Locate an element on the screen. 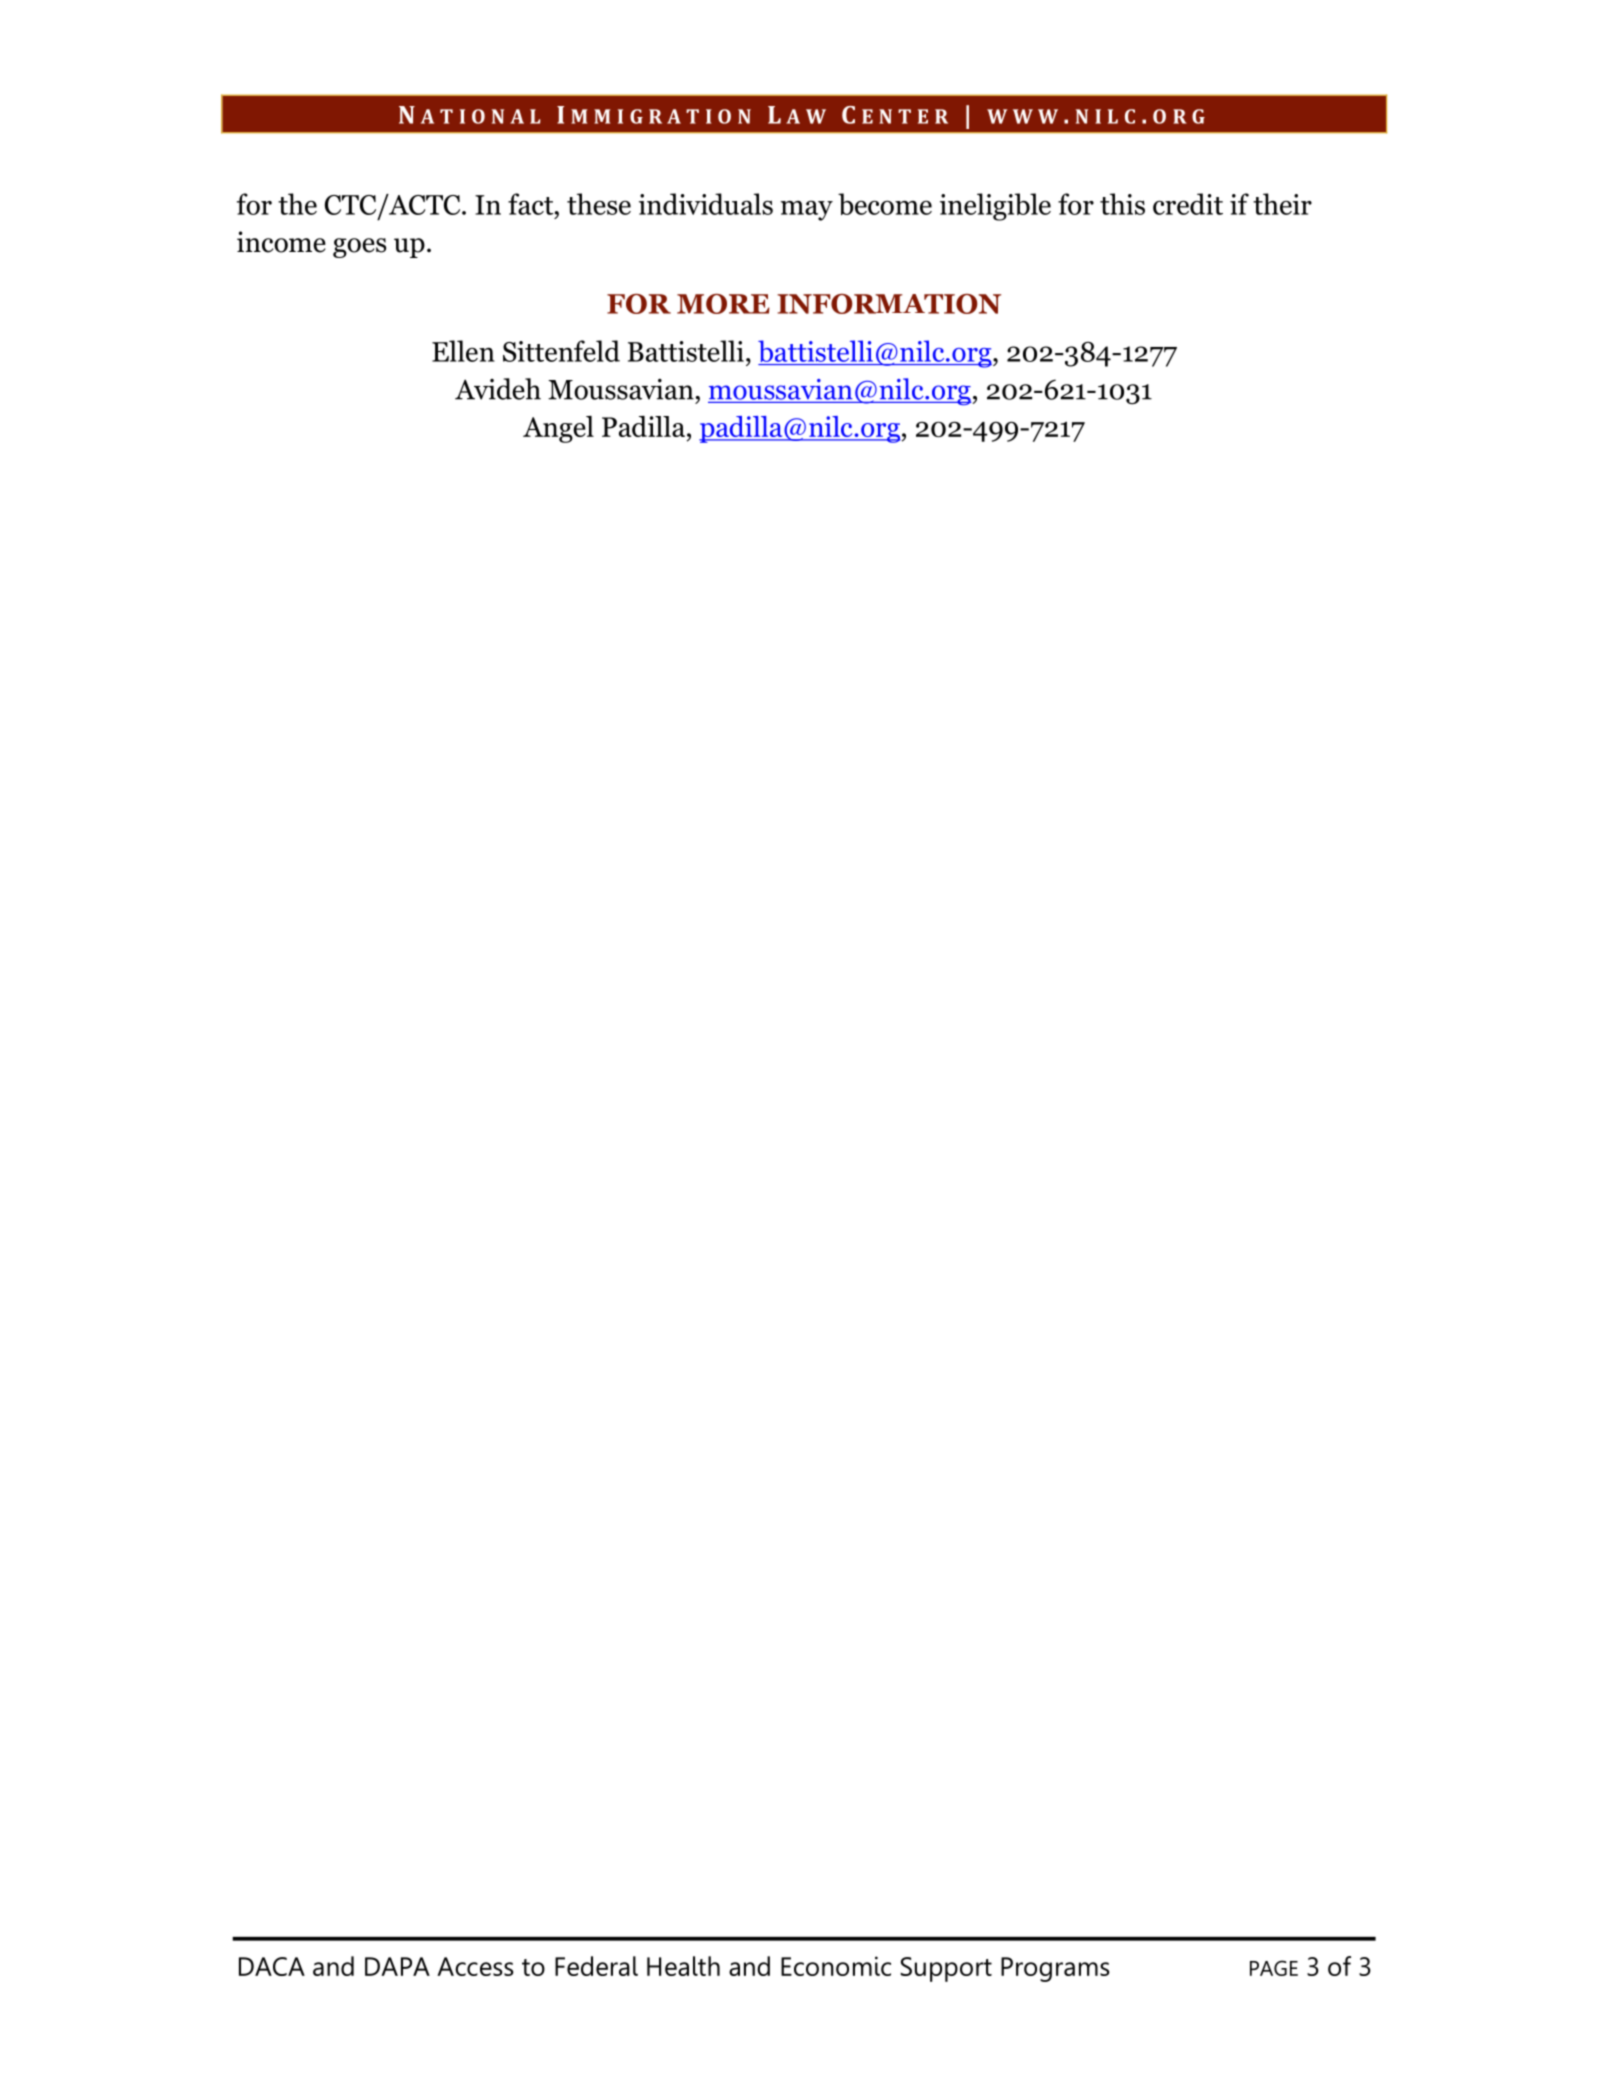 The image size is (1608, 2081). MORE is located at coordinates (723, 304).
